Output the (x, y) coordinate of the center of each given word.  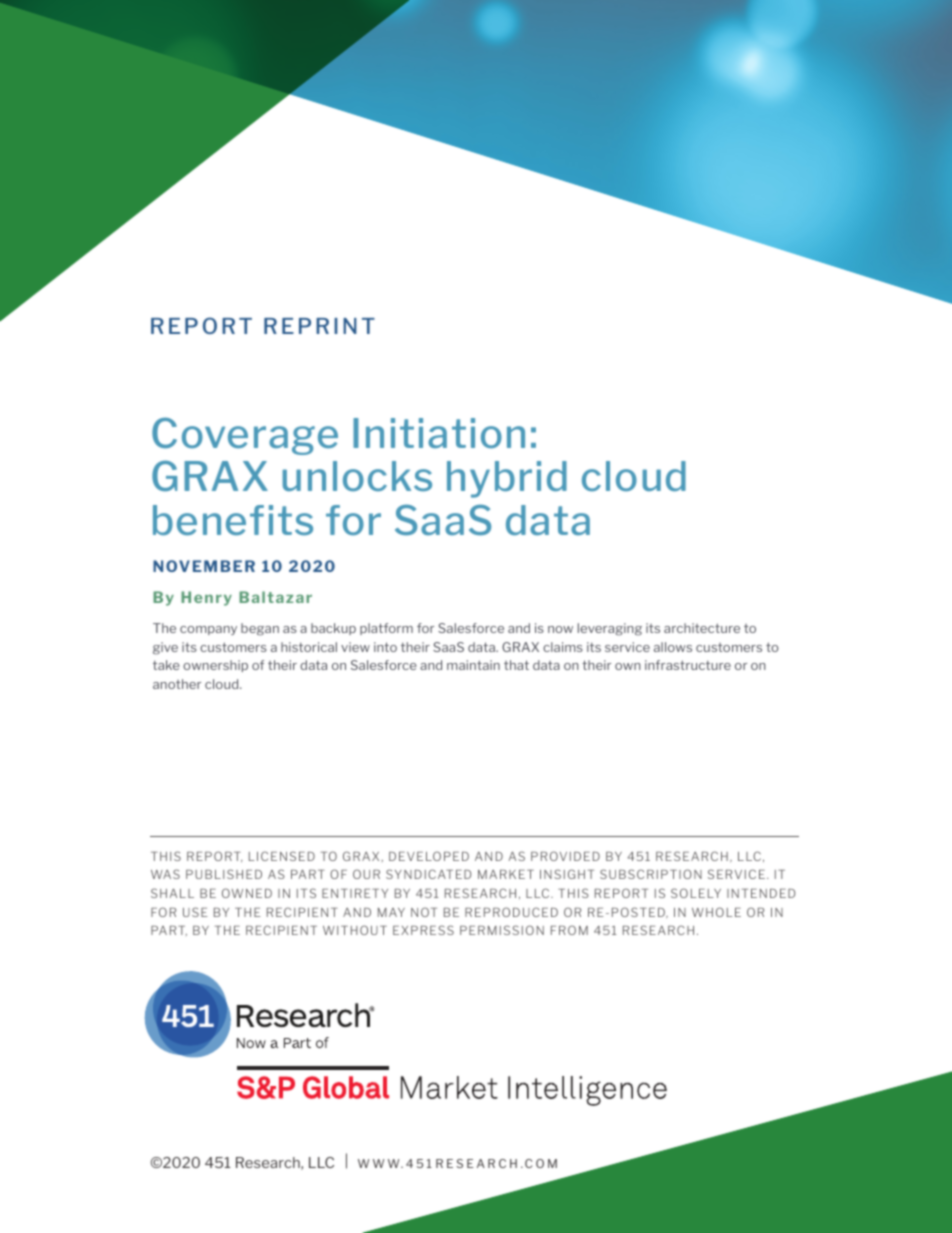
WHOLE (716, 912)
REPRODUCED (511, 912)
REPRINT (319, 326)
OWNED (247, 893)
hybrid (507, 479)
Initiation (439, 433)
